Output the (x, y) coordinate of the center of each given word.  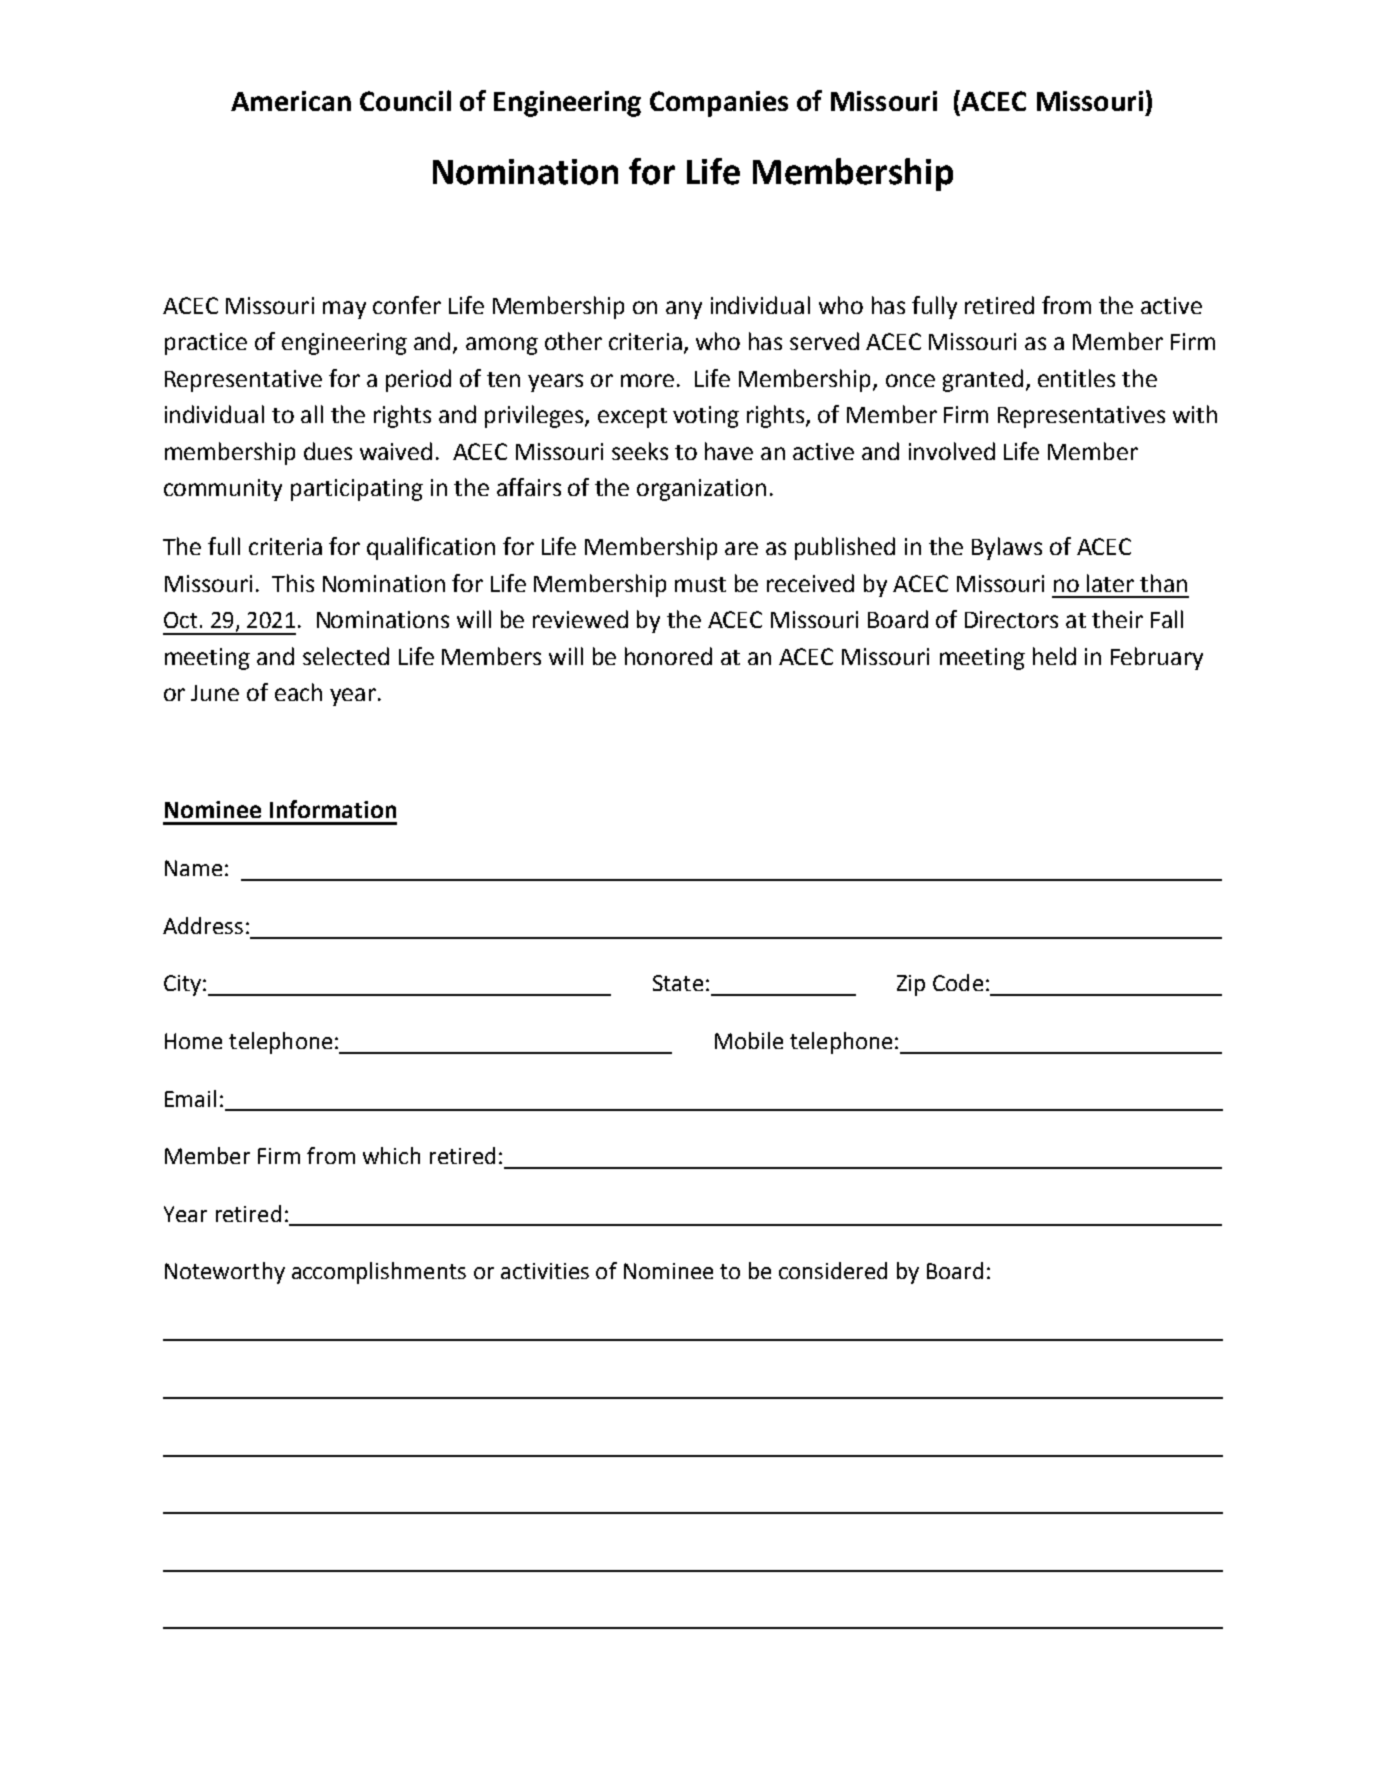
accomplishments (379, 1273)
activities (545, 1271)
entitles (1076, 378)
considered (833, 1270)
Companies (719, 104)
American (291, 101)
